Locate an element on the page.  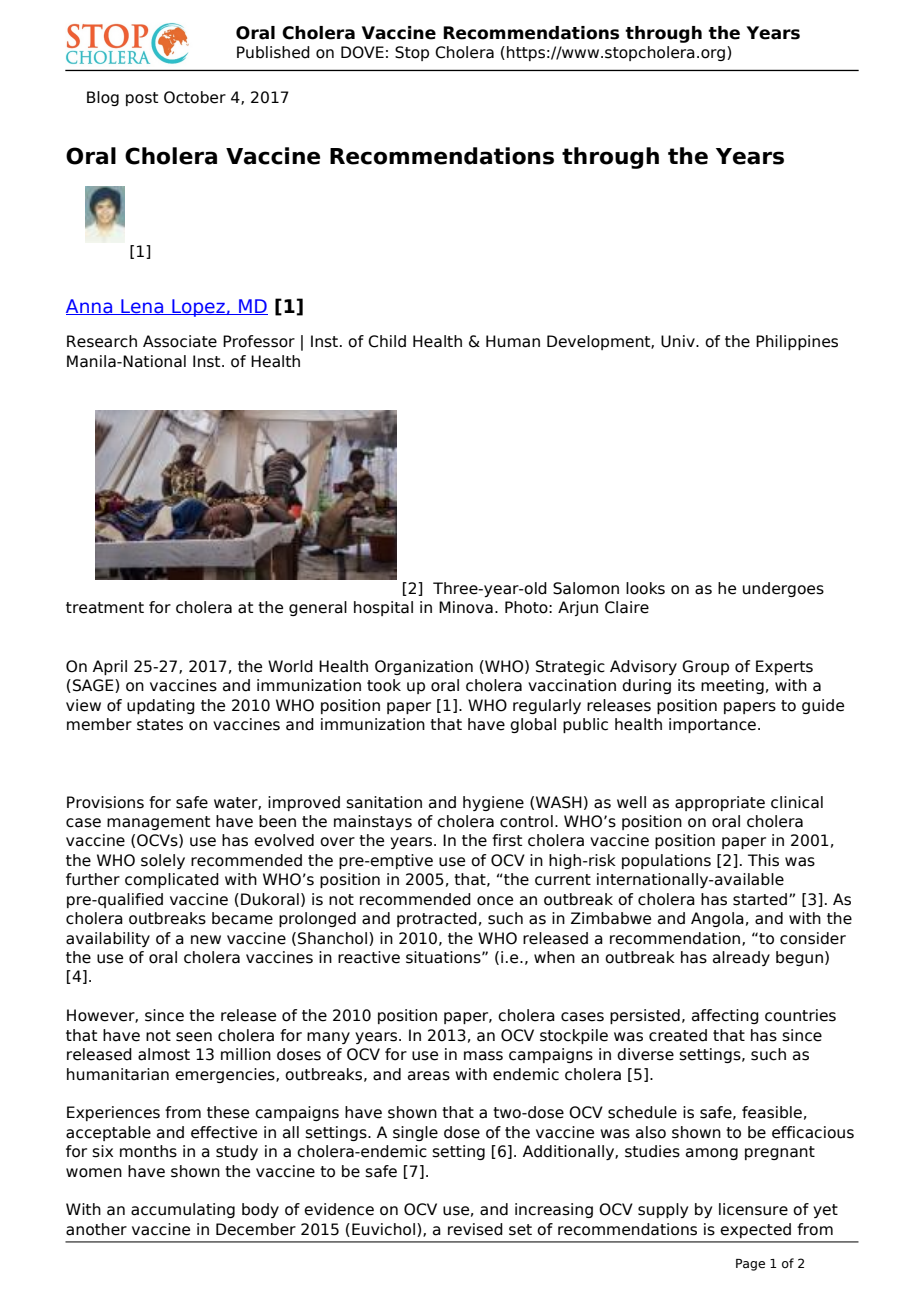
revised is located at coordinates (475, 1229).
